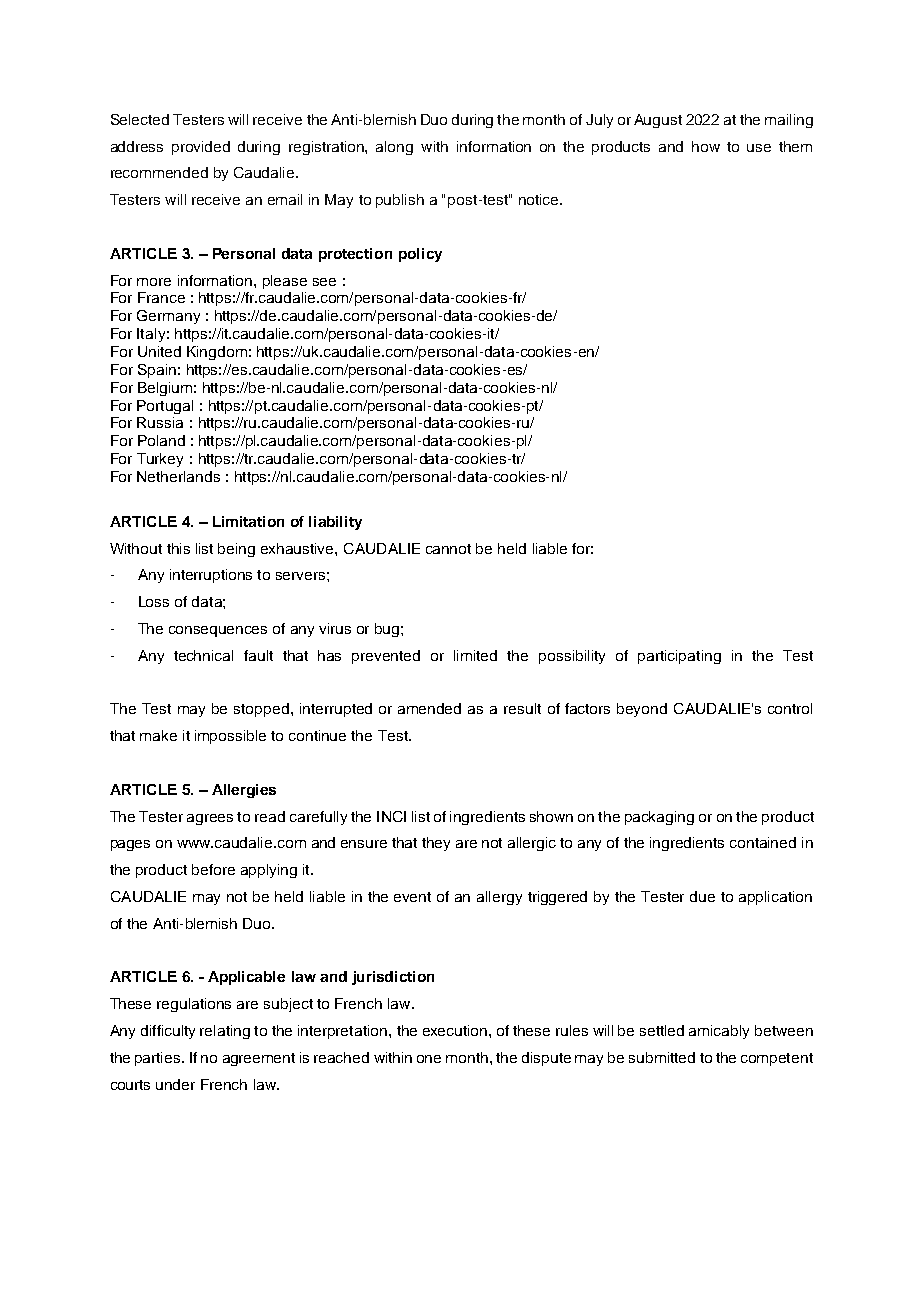 The height and width of the document is (1308, 924). I want to click on provided, so click(201, 148).
